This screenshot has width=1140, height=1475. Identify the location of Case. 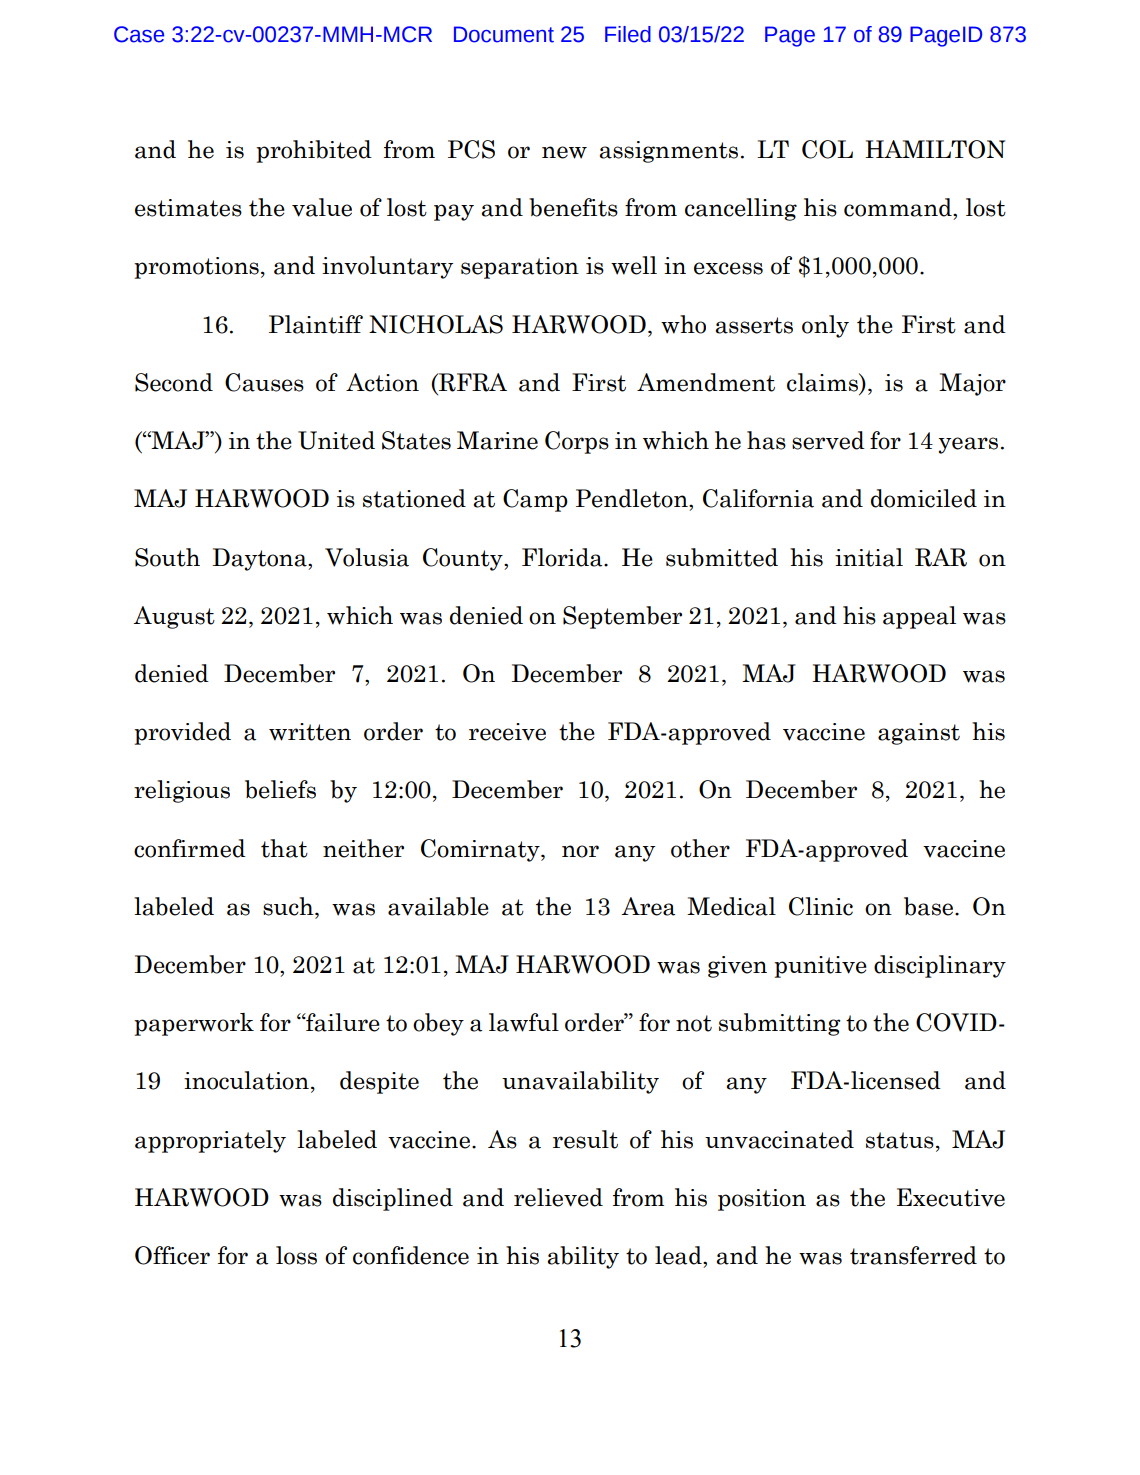
(139, 34).
